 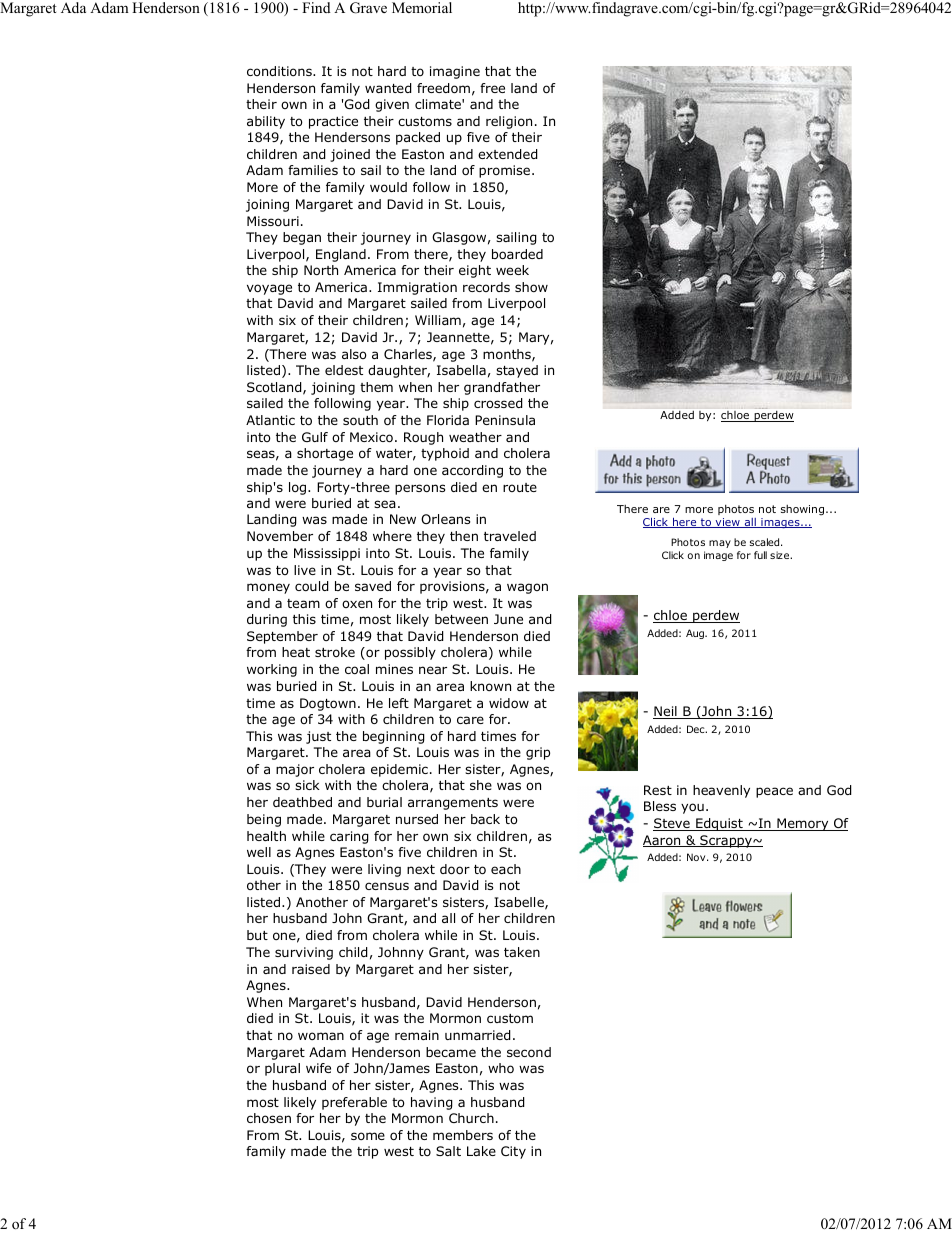 I want to click on caring, so click(x=349, y=837).
